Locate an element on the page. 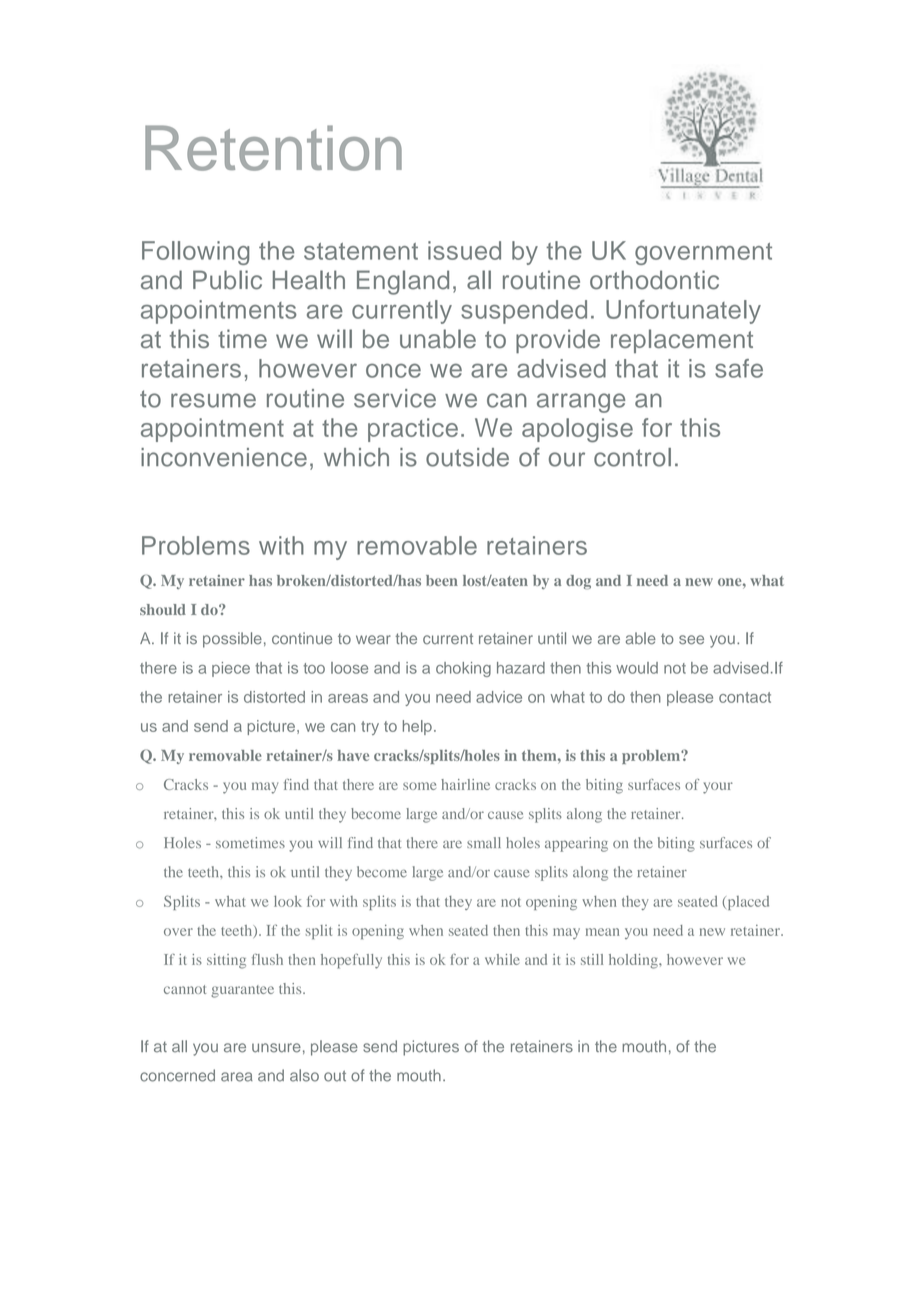 The width and height of the page is (924, 1308). piece is located at coordinates (231, 669).
